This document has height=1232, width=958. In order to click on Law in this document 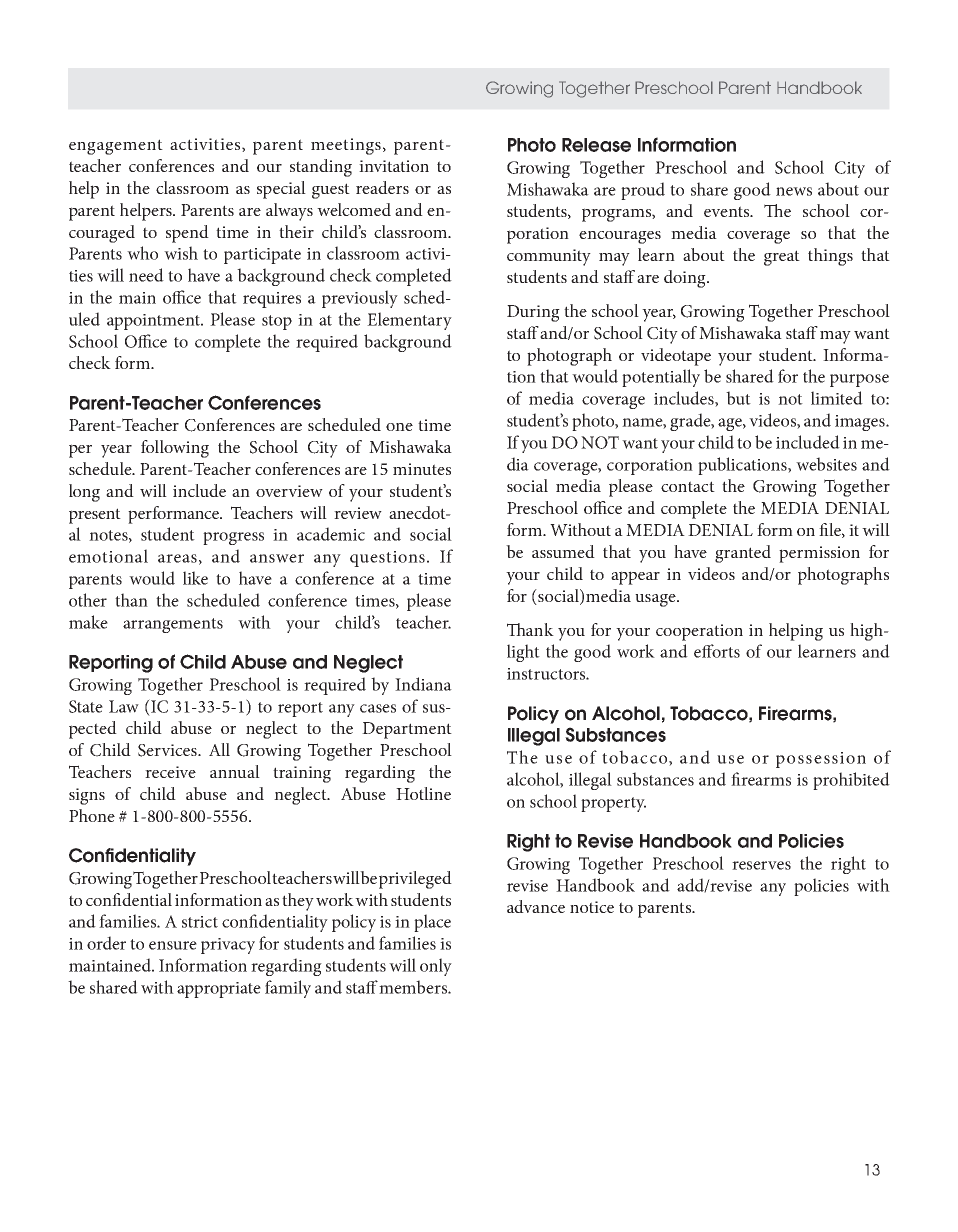, I will do `click(124, 706)`.
